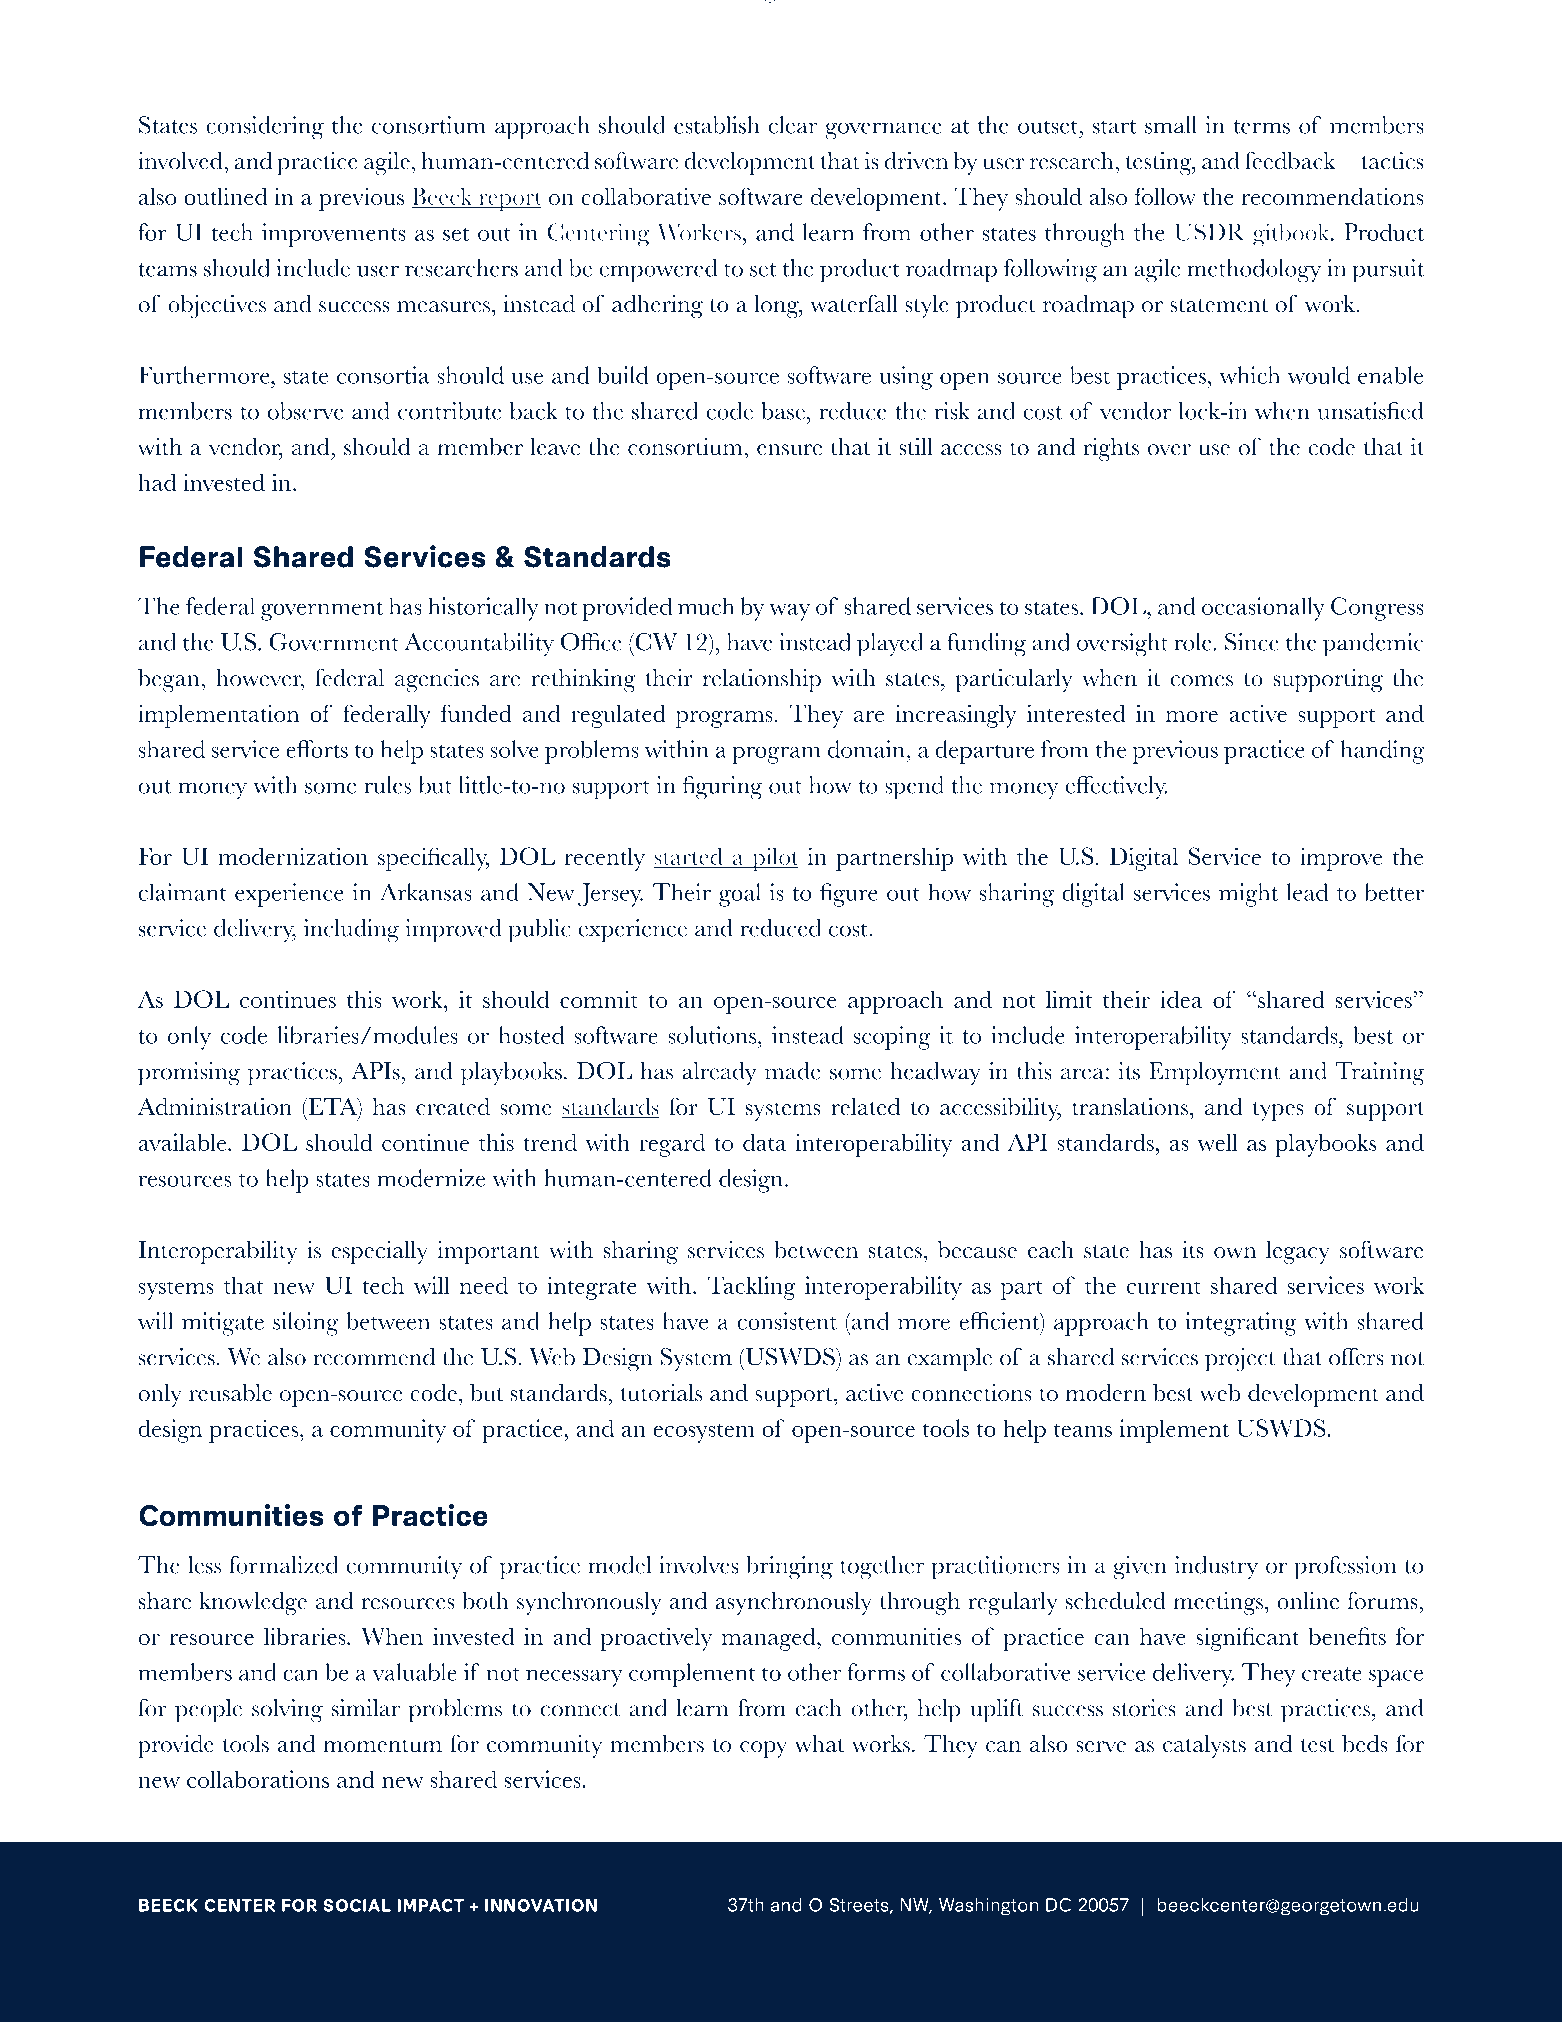  I want to click on much, so click(706, 606).
